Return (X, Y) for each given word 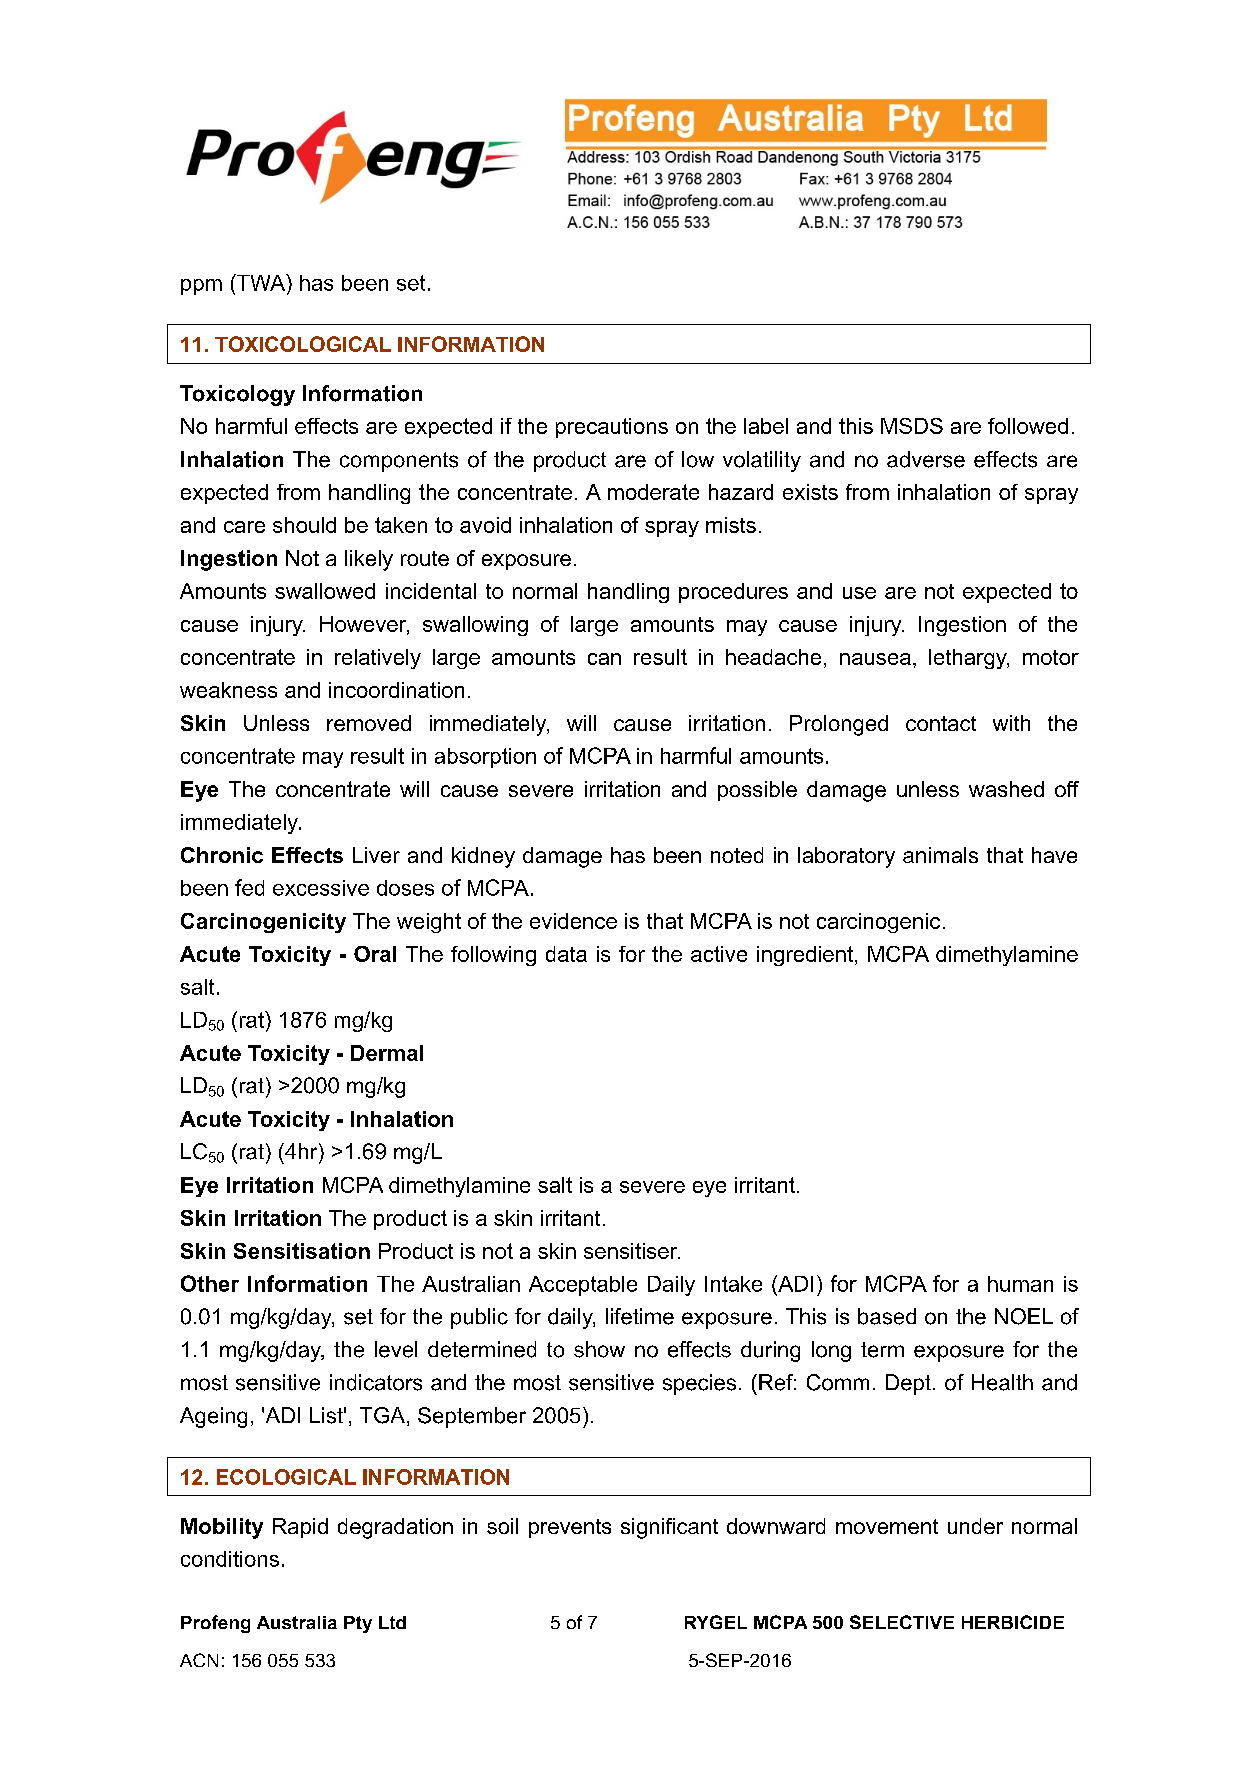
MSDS (912, 426)
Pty (358, 1624)
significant (669, 1528)
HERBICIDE (1013, 1622)
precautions (612, 428)
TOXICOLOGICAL (303, 344)
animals (940, 855)
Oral (375, 954)
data (566, 954)
